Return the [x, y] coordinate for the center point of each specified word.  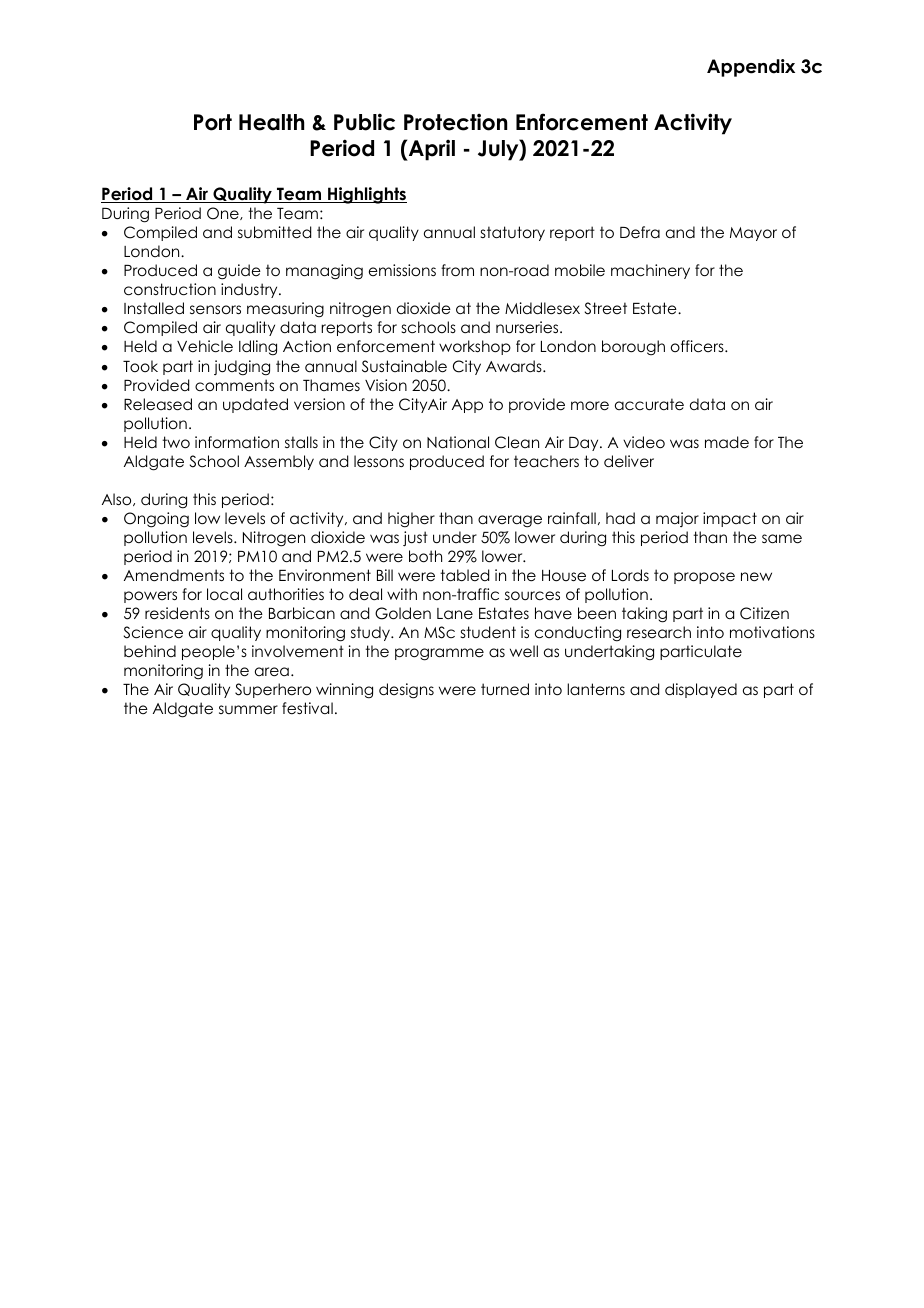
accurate [649, 404]
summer [248, 709]
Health [271, 122]
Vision [386, 385]
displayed [701, 690]
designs [406, 691]
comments [234, 385]
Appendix [751, 68]
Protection [455, 122]
